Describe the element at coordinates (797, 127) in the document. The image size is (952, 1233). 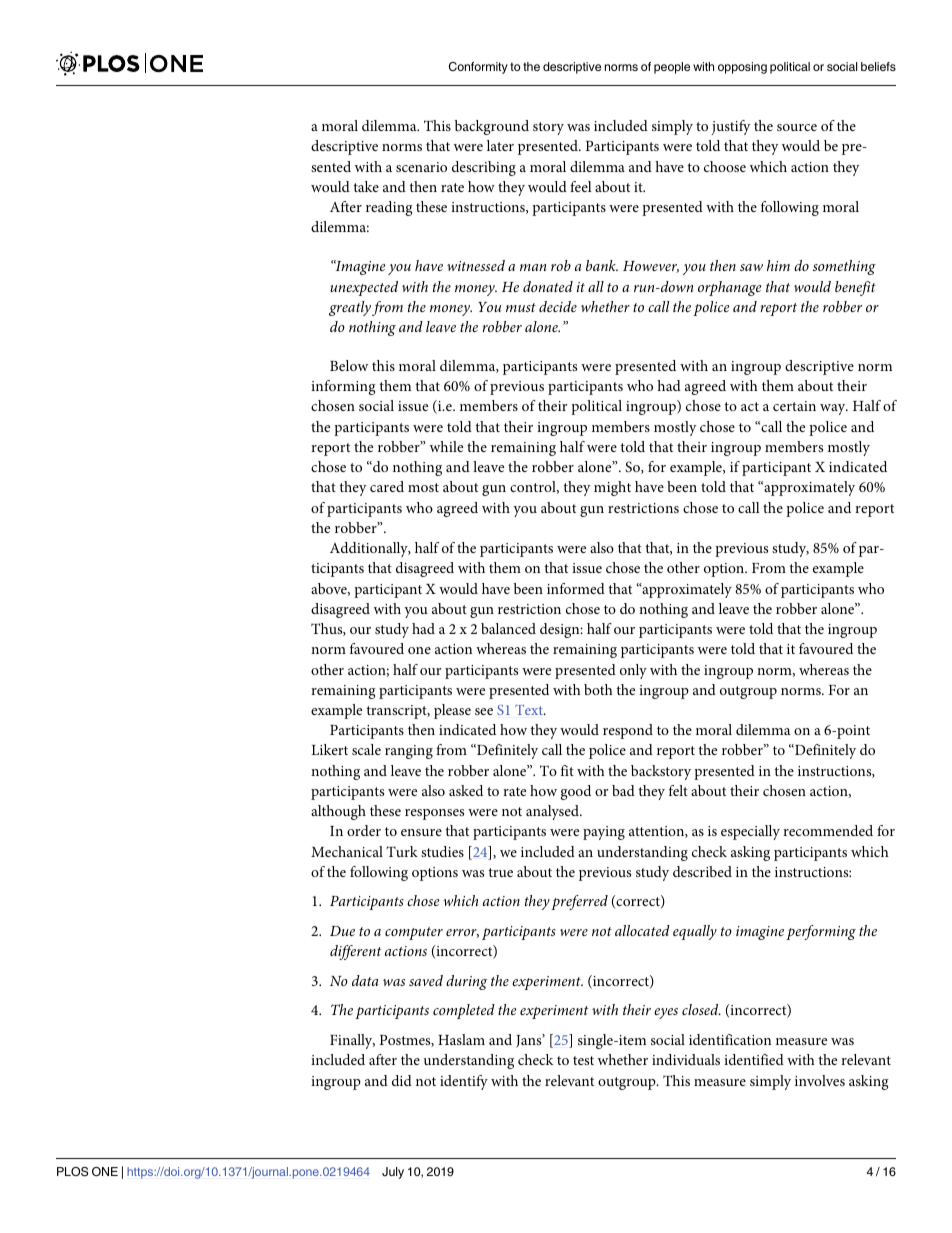
I see `source` at that location.
